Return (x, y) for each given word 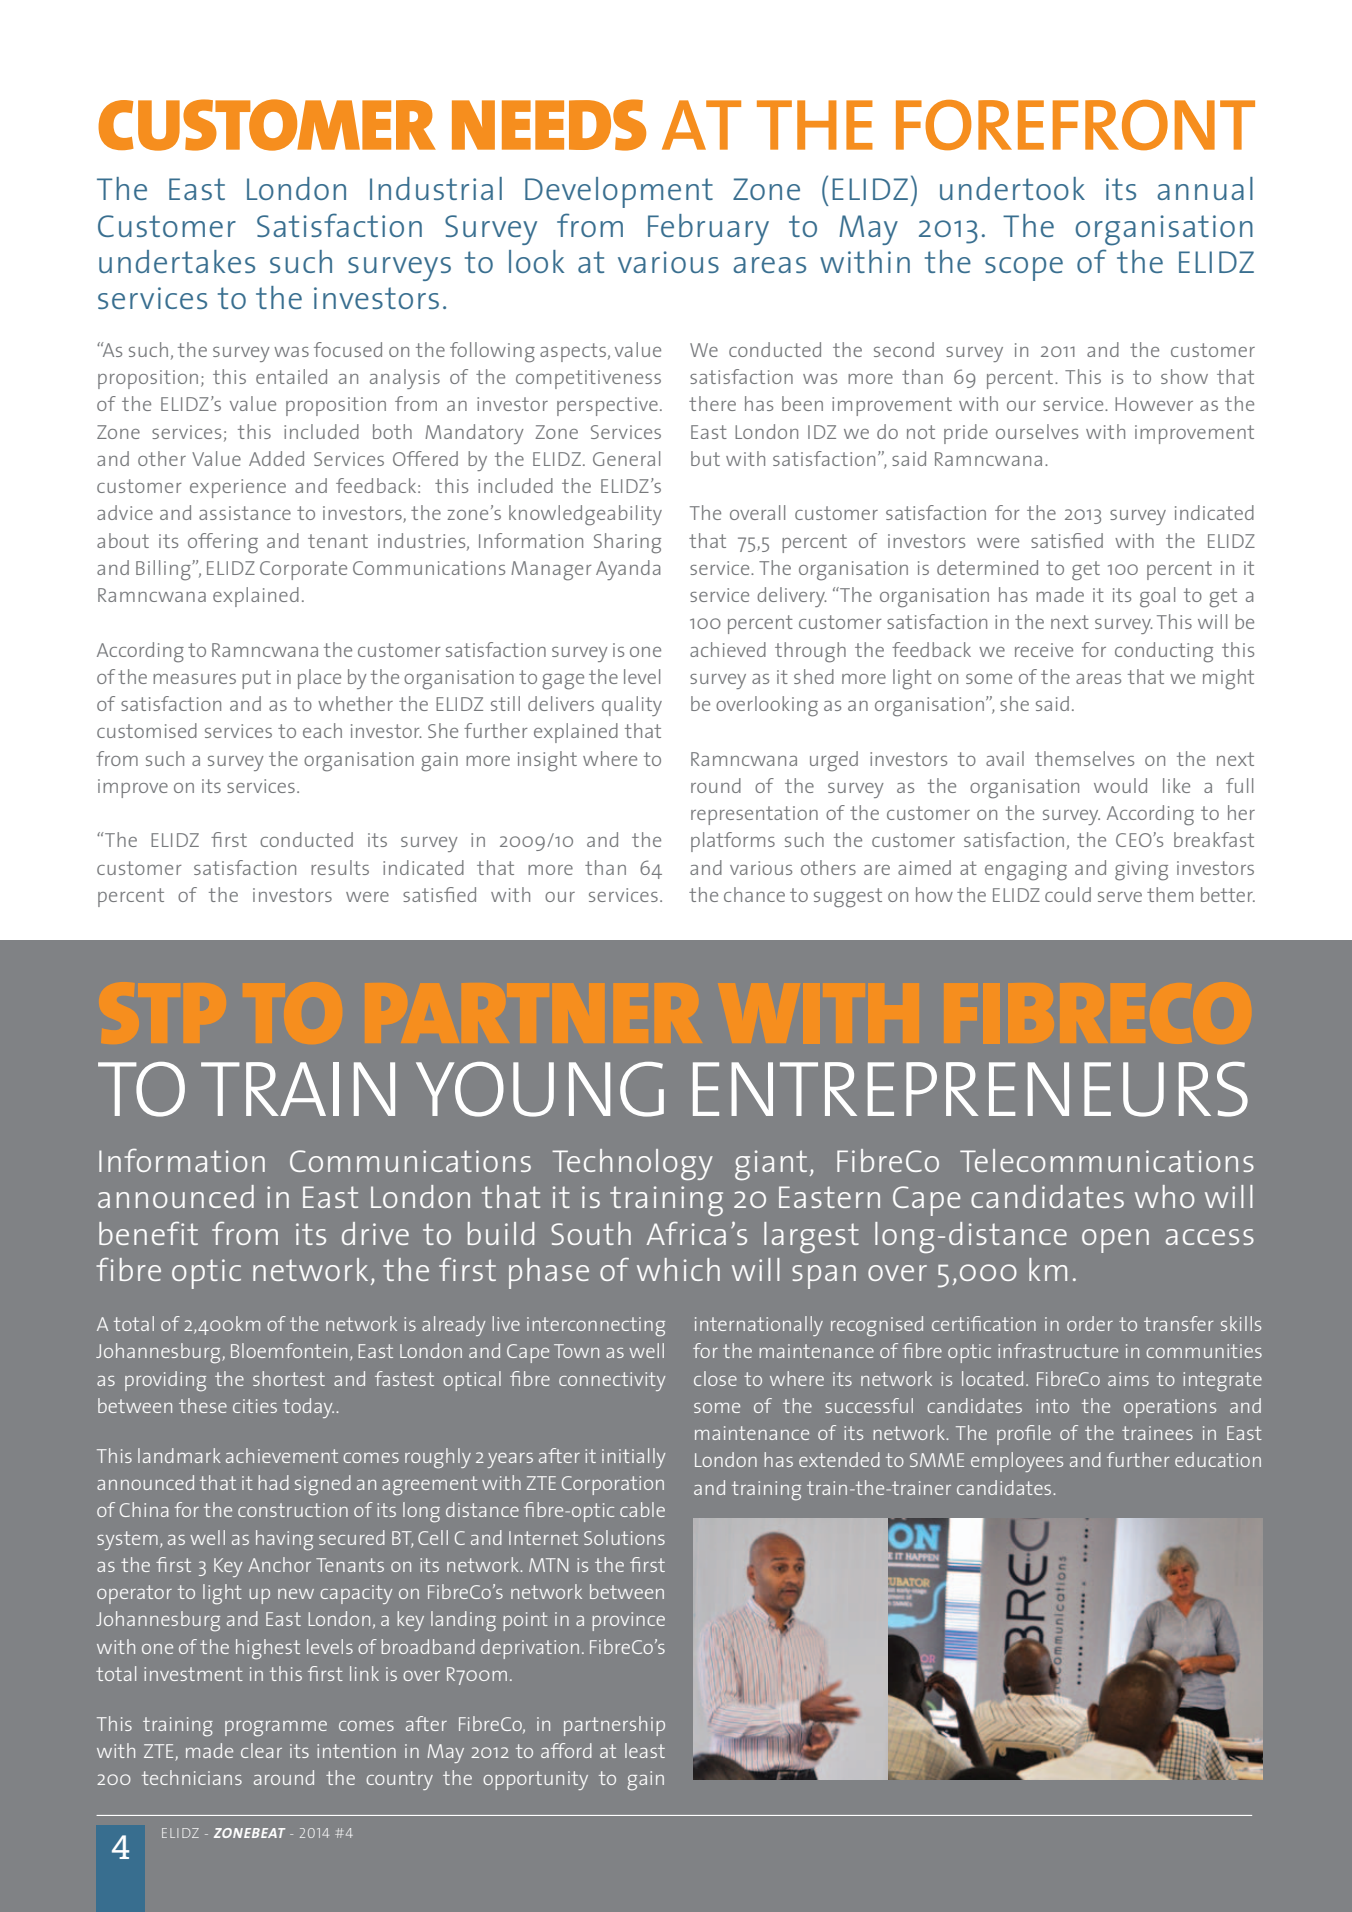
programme (276, 1728)
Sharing (627, 543)
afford (566, 1750)
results (340, 867)
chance (754, 894)
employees (1017, 1462)
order (1090, 1323)
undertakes (177, 261)
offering (223, 543)
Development (619, 192)
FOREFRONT (1075, 125)
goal (1157, 597)
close (715, 1378)
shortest (289, 1378)
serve (1120, 897)
